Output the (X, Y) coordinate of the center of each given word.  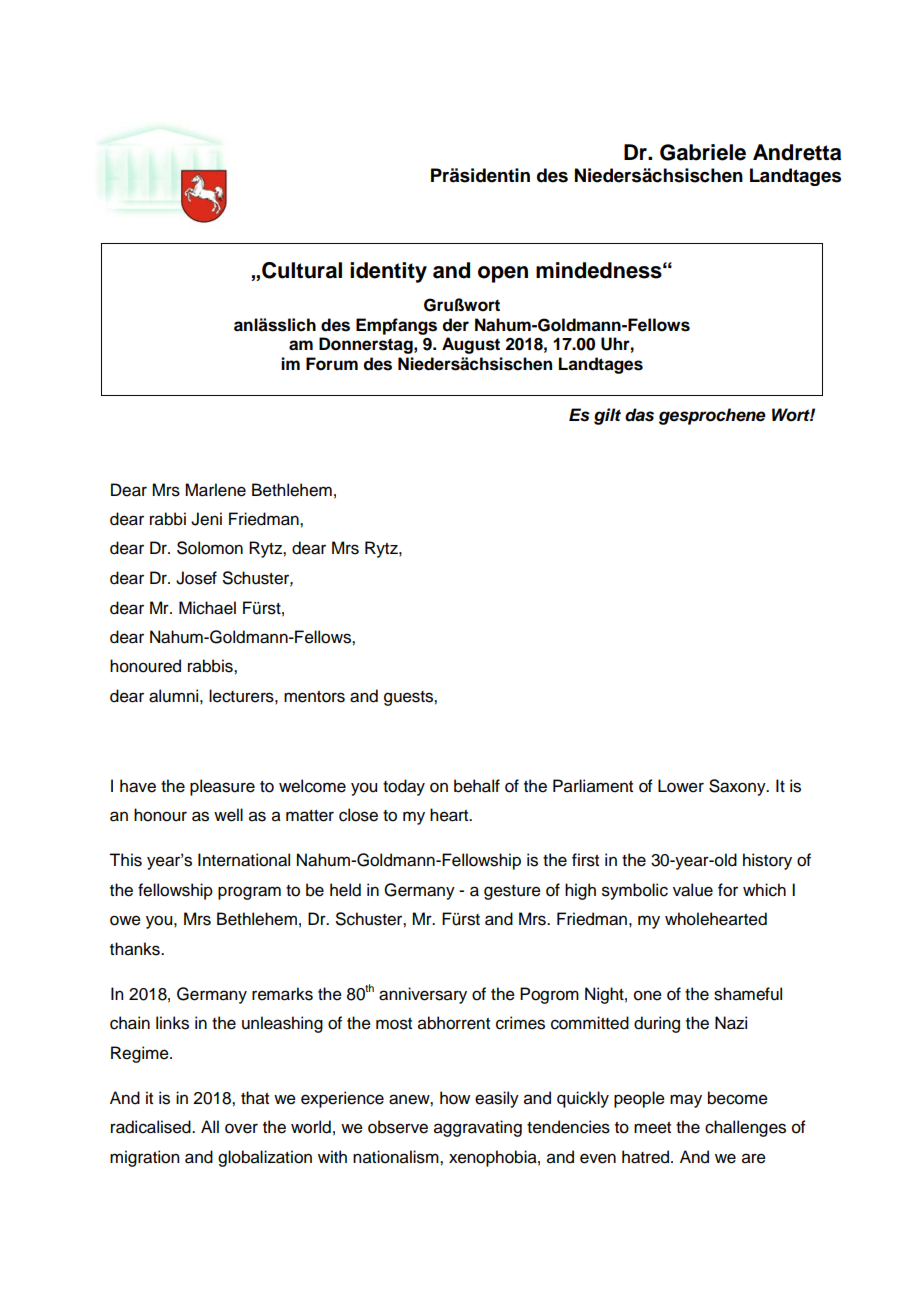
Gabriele (703, 152)
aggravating (478, 1128)
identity (388, 272)
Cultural (302, 270)
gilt (607, 416)
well (228, 815)
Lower (681, 786)
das (639, 415)
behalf (477, 786)
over (241, 1128)
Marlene (215, 490)
